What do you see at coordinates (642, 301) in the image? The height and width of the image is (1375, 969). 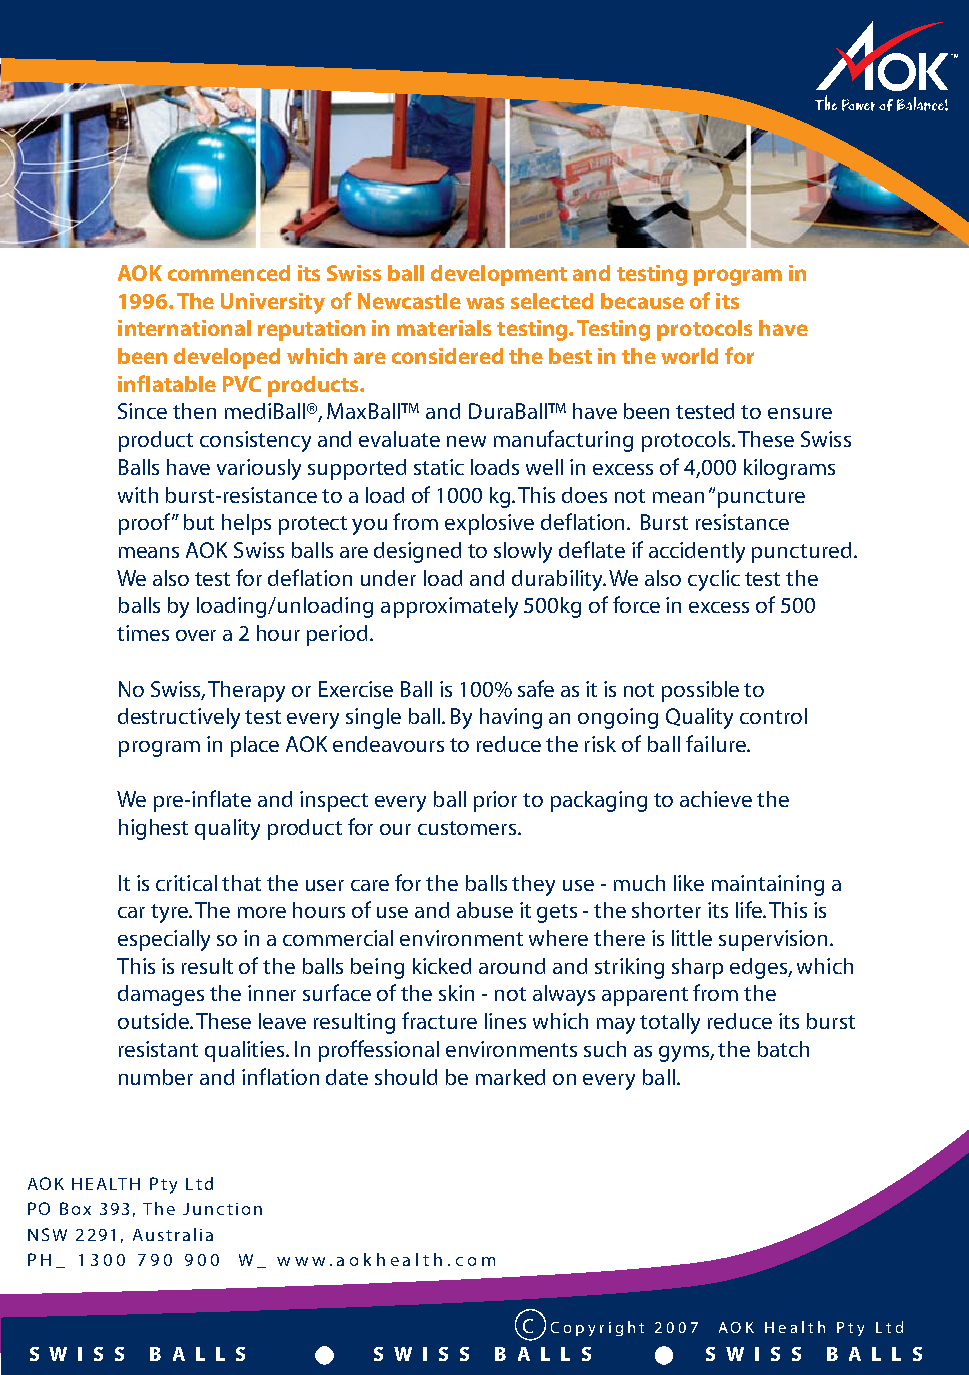 I see `because` at bounding box center [642, 301].
